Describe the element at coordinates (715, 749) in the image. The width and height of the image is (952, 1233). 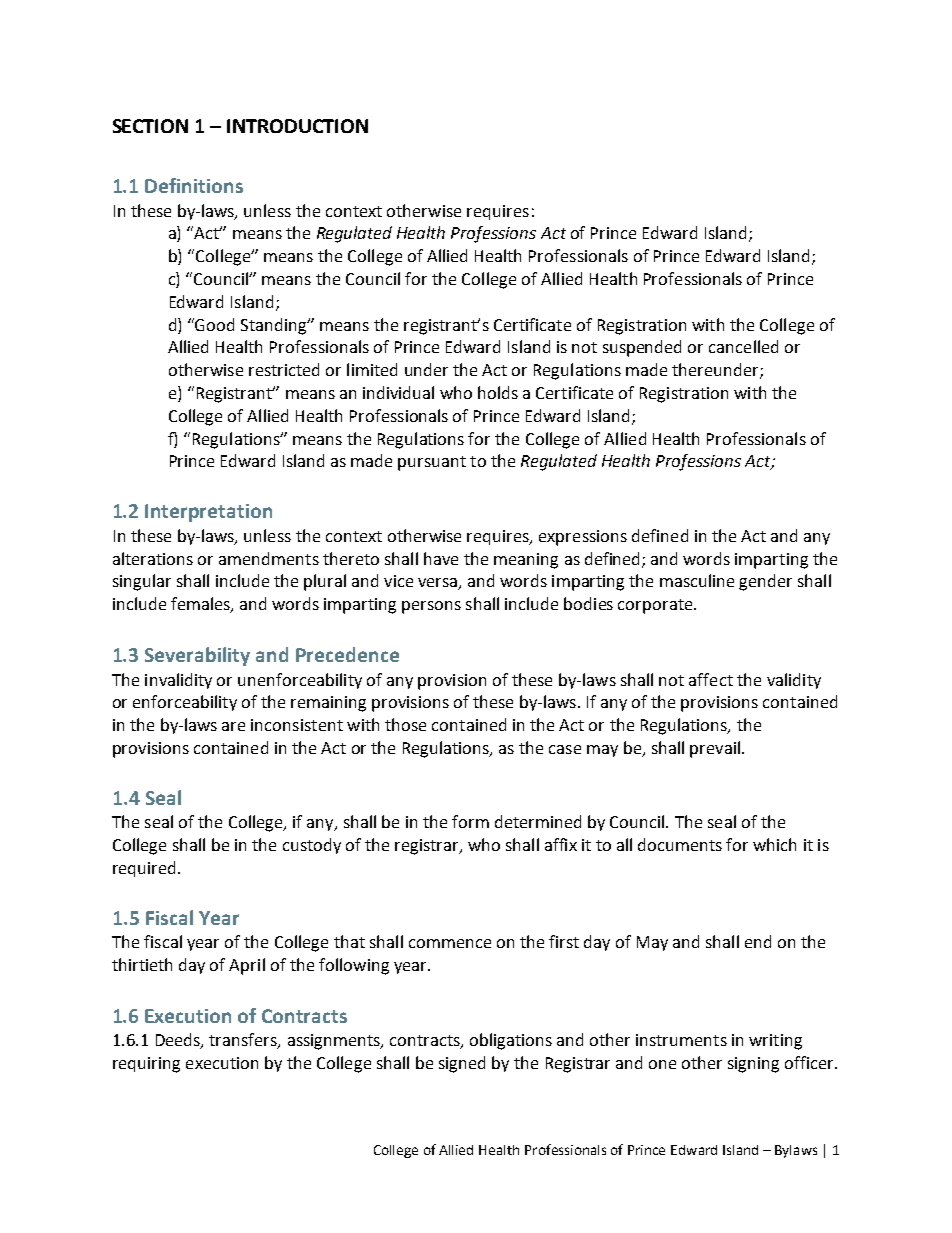
I see `prevail` at that location.
